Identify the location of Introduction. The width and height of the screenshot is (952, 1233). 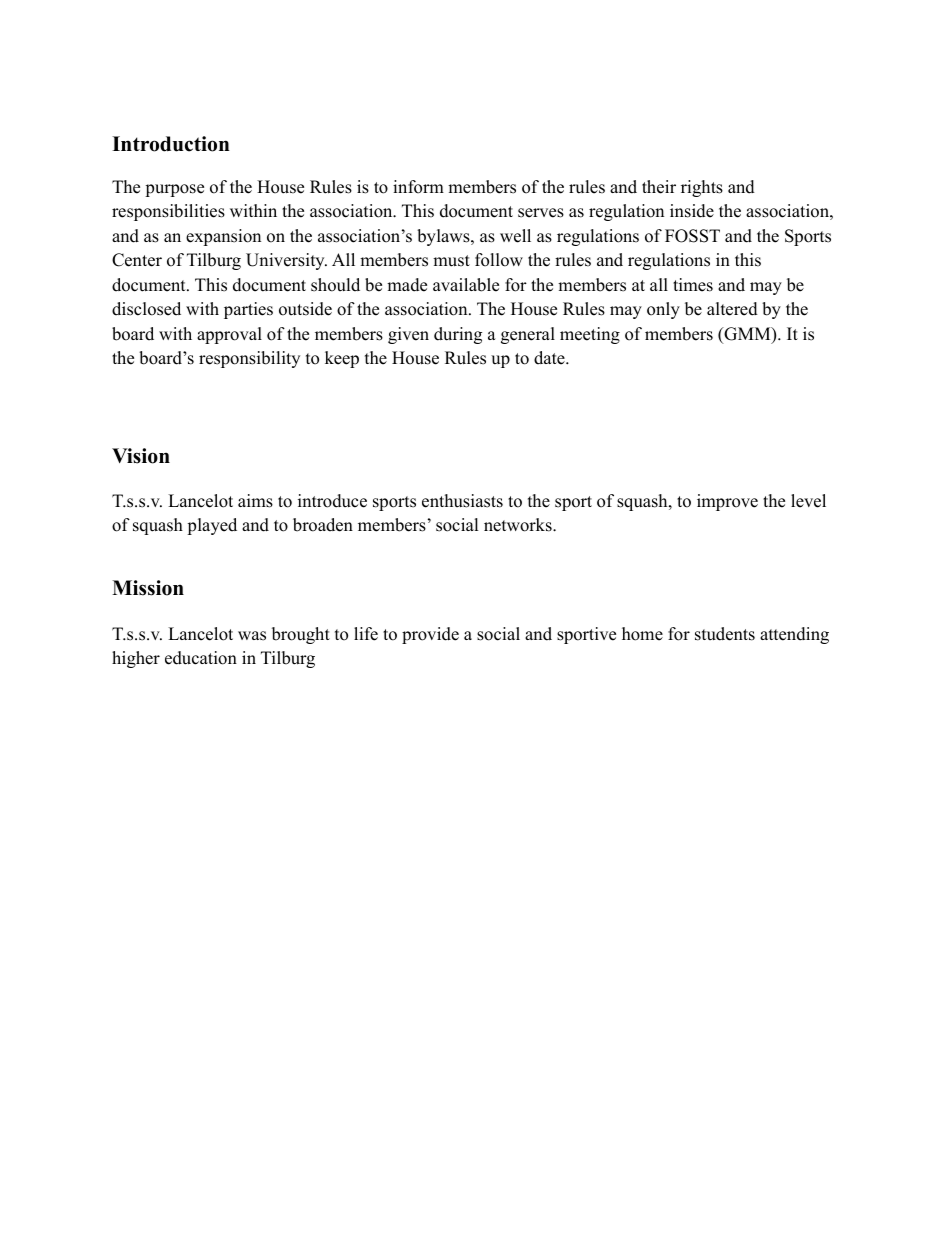
(171, 144).
